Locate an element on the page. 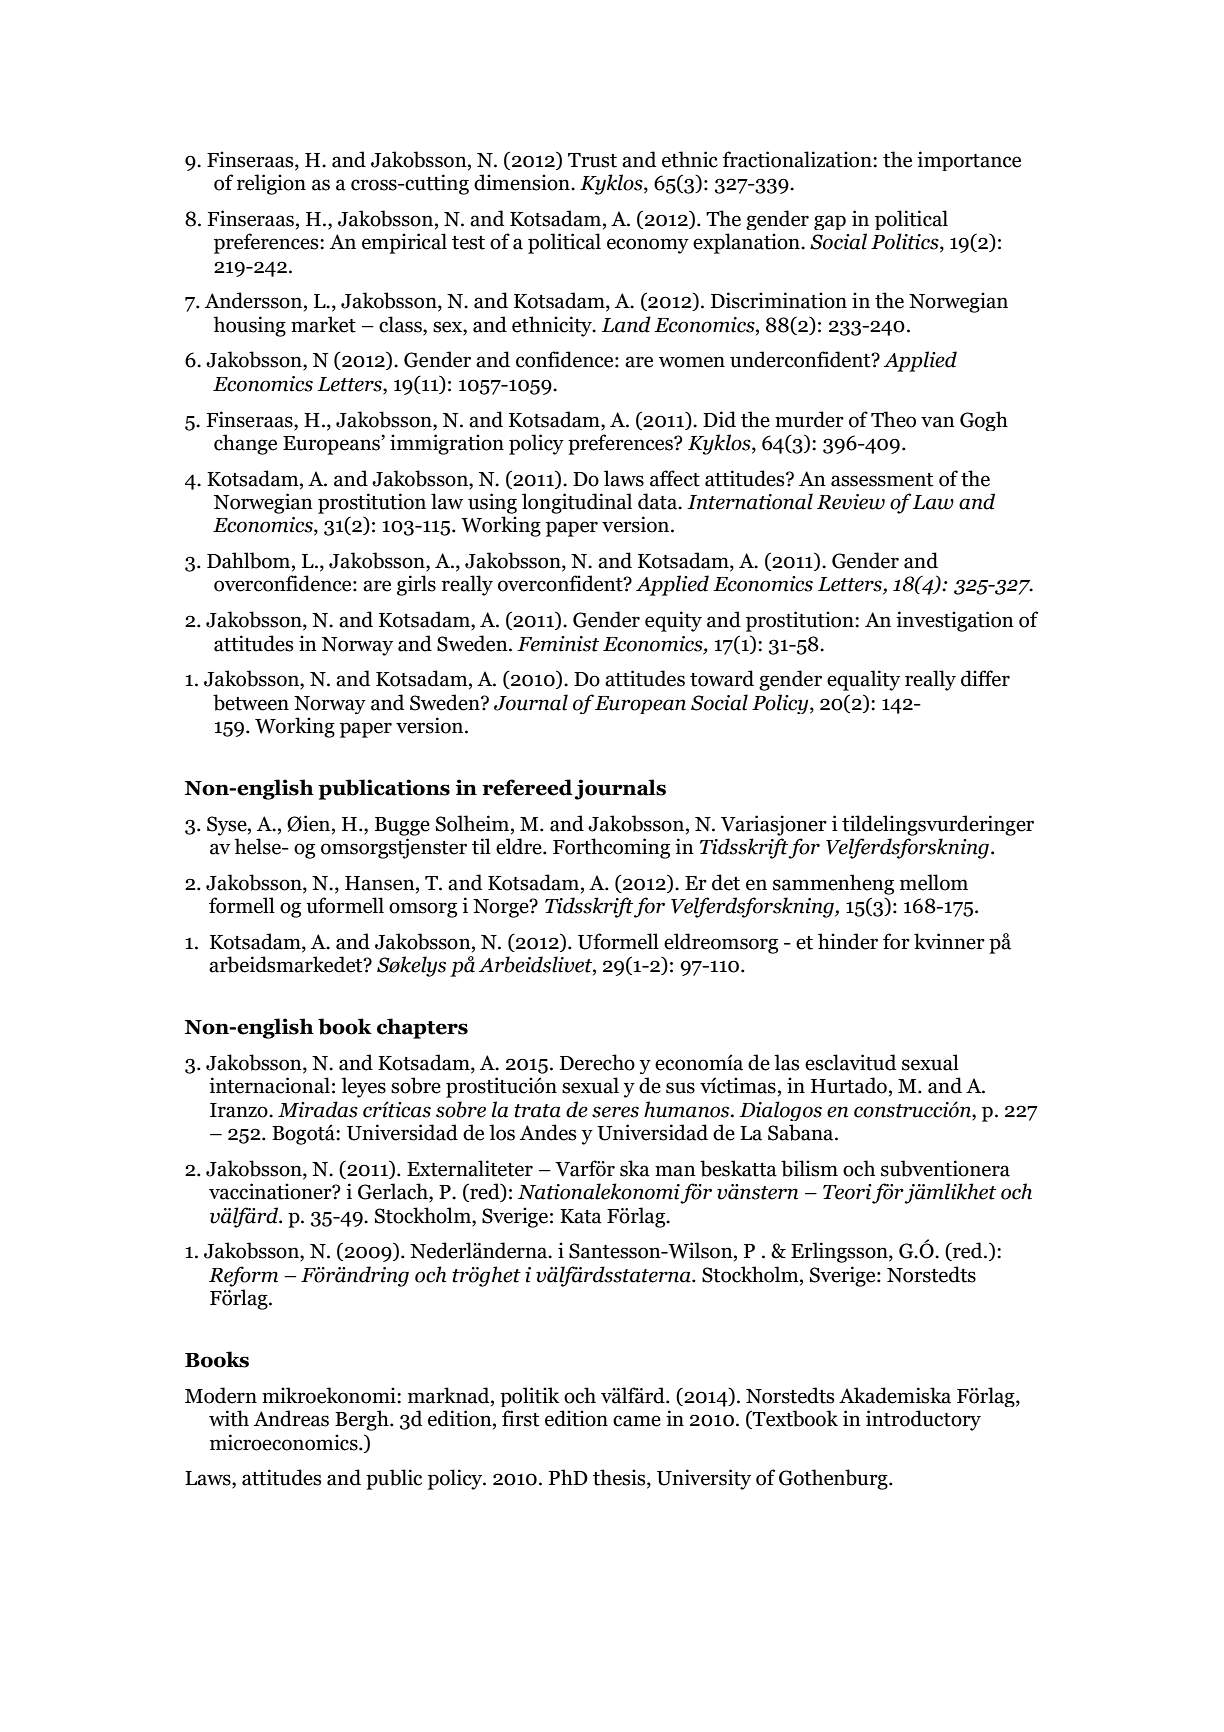  overconfident is located at coordinates (561, 583).
